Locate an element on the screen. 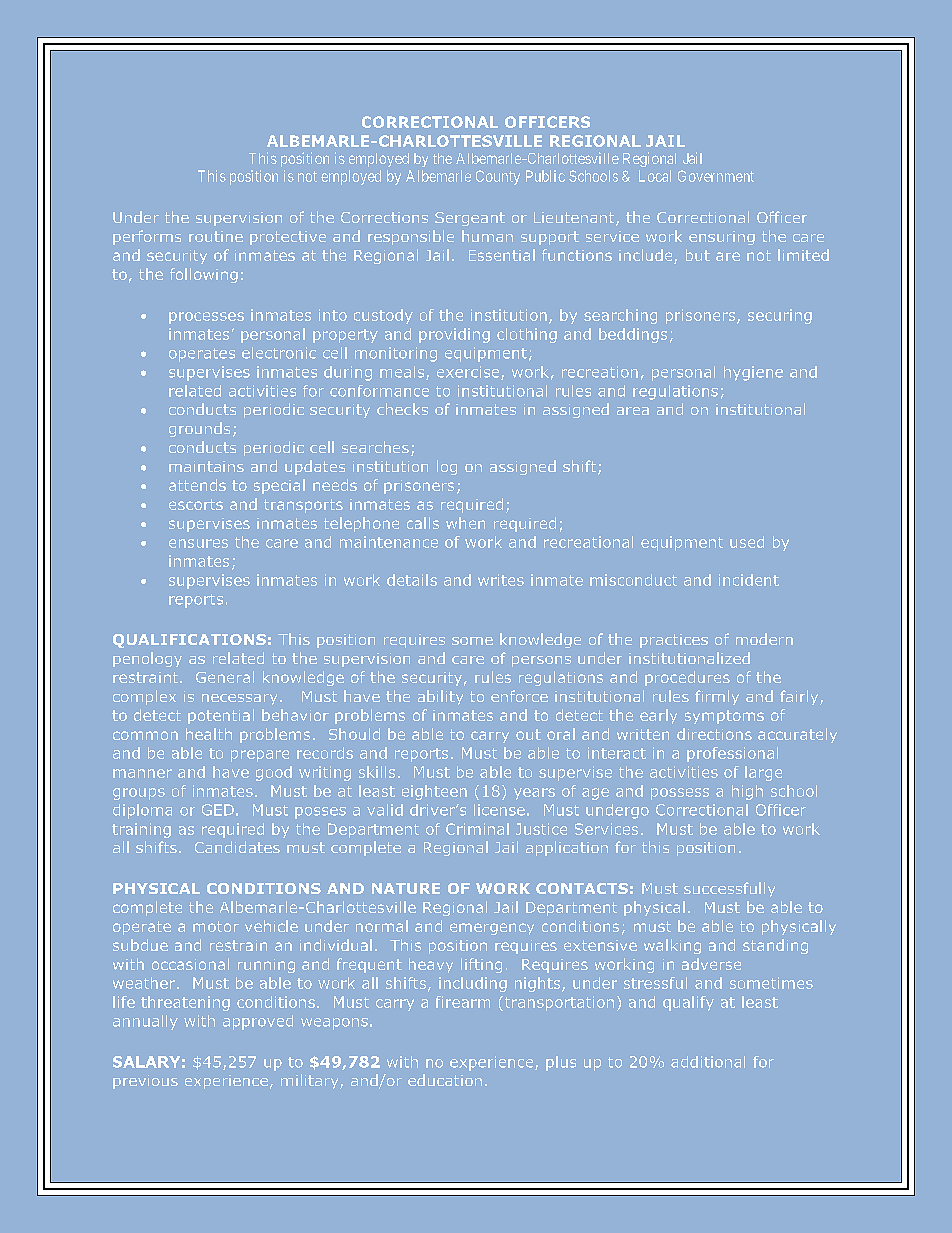 The width and height of the screenshot is (952, 1233). education is located at coordinates (445, 1080).
